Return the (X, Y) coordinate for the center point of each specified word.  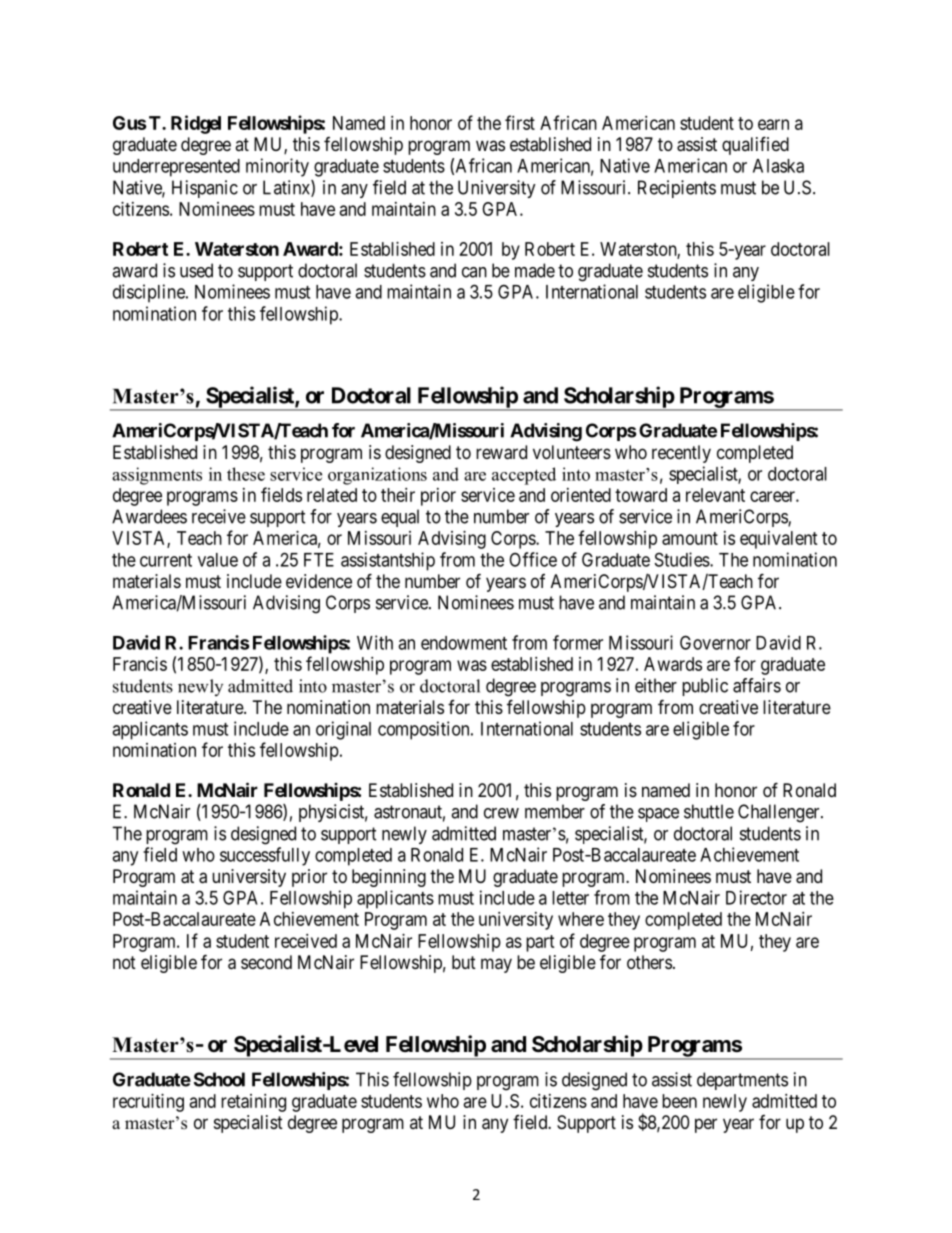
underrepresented (176, 168)
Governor (715, 642)
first (520, 122)
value (218, 560)
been (679, 1101)
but (464, 962)
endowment (464, 643)
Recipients (677, 189)
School (219, 1079)
